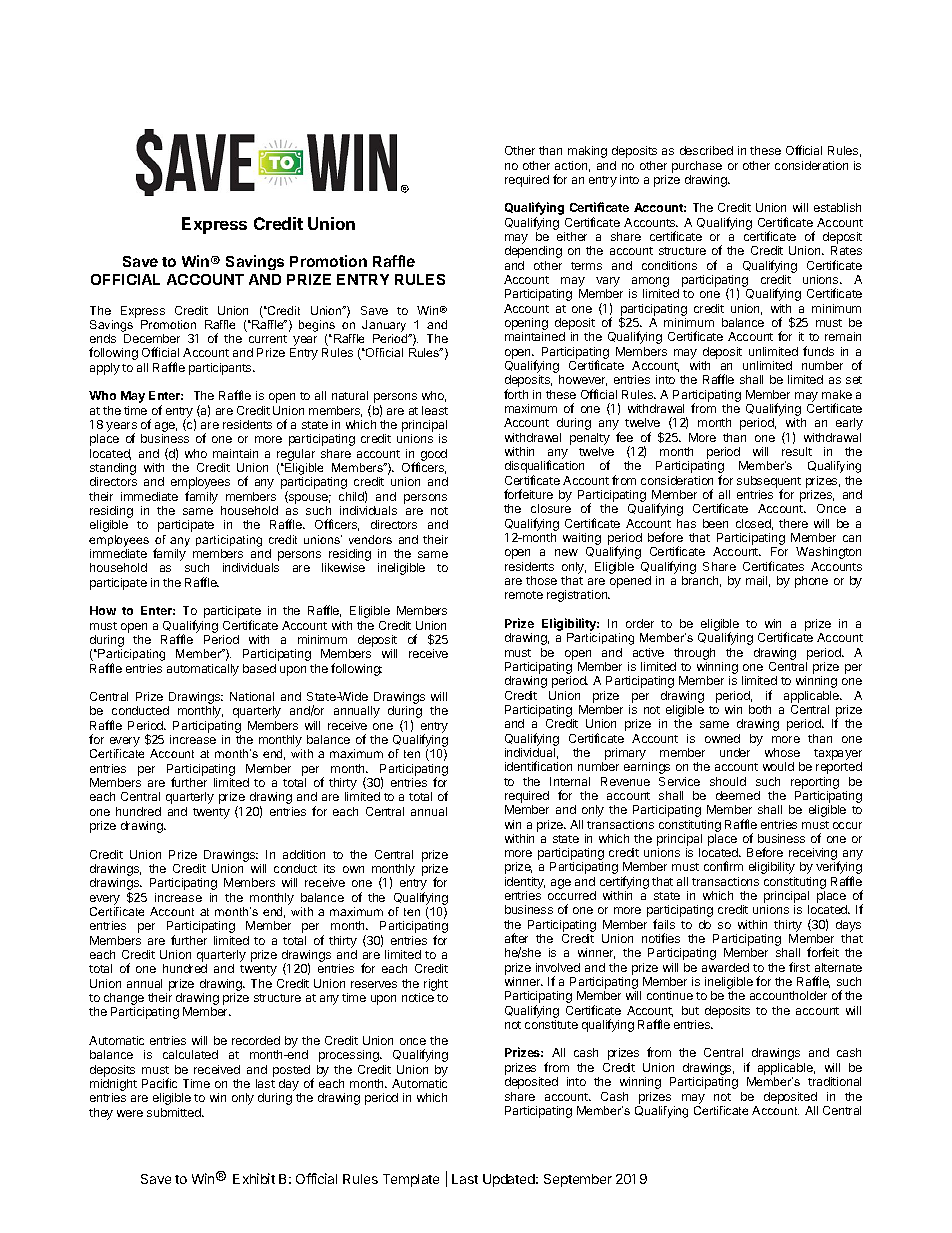 The image size is (952, 1233). I want to click on submitted, so click(175, 1112).
